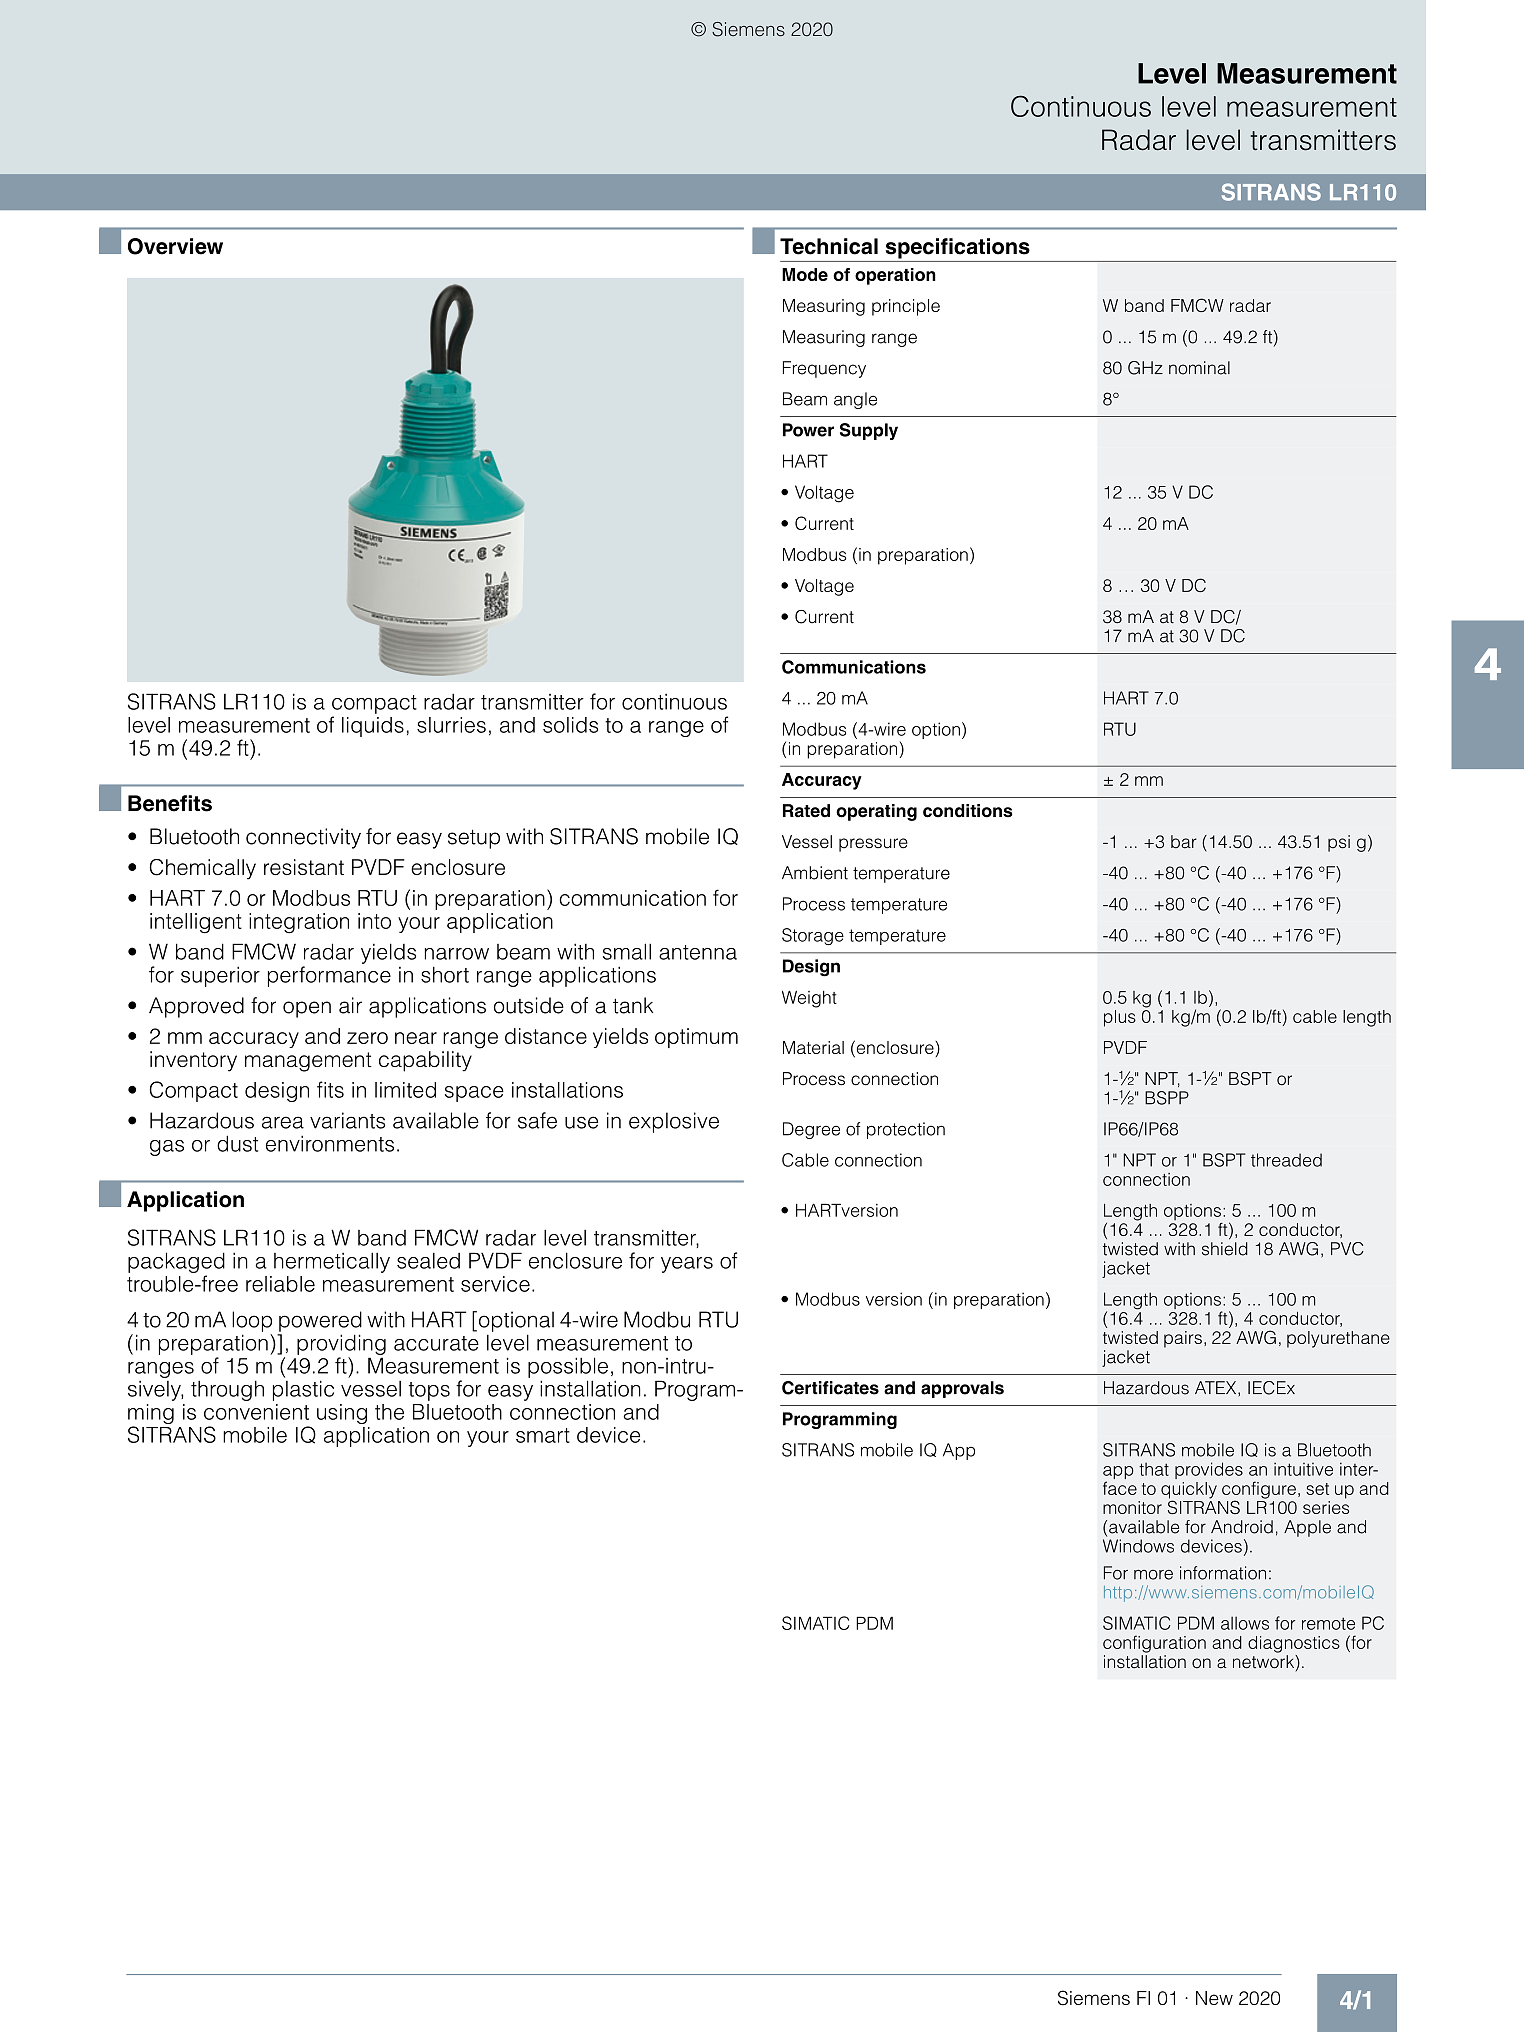  What do you see at coordinates (805, 274) in the screenshot?
I see `Mode` at bounding box center [805, 274].
